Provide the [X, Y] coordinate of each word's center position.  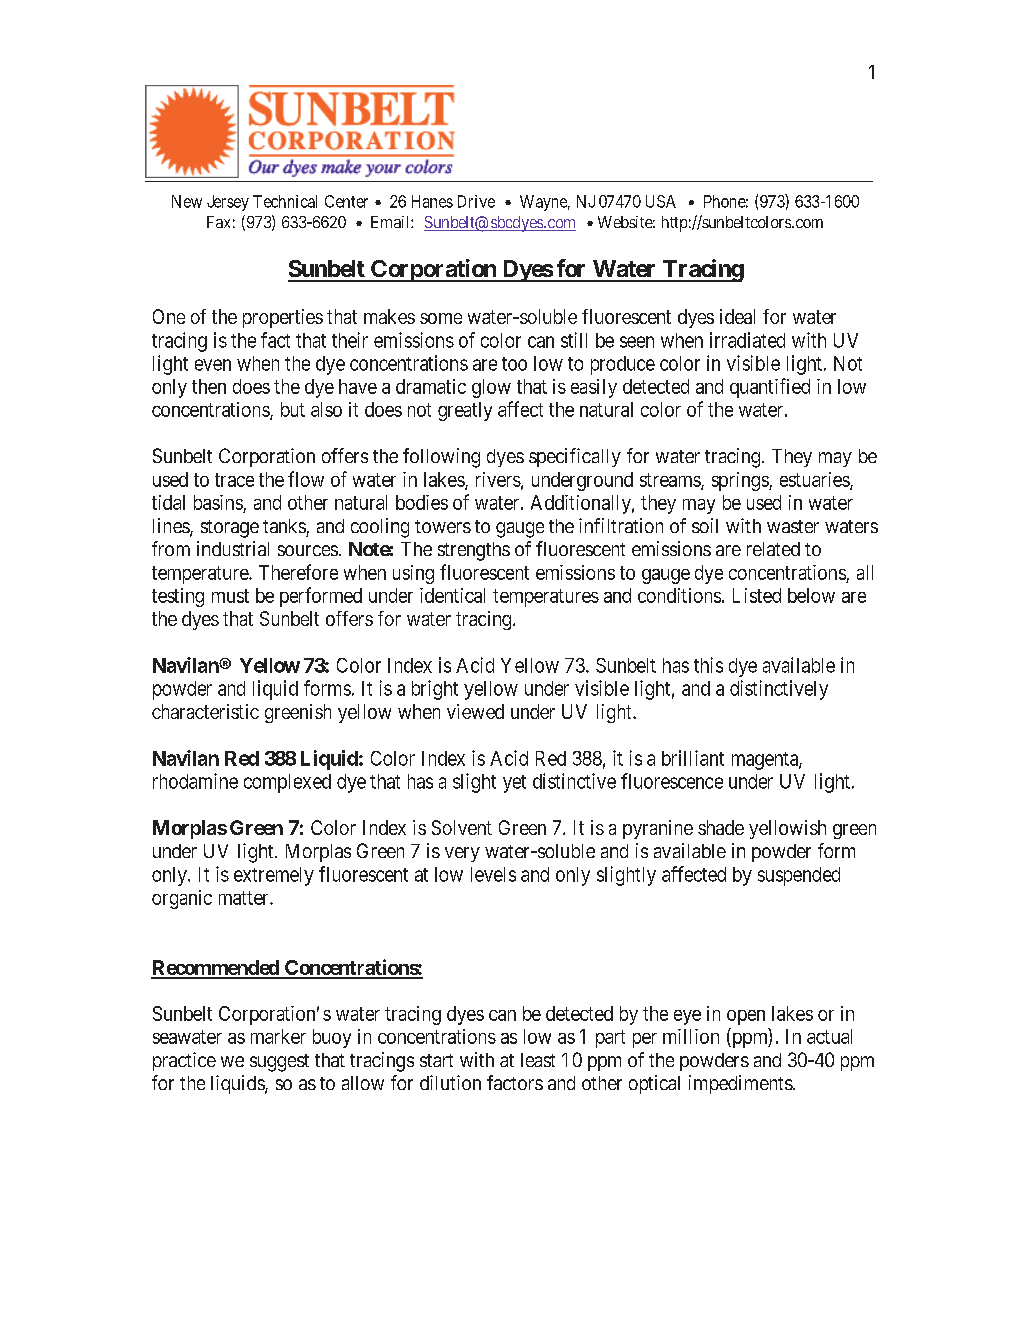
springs [741, 481]
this [708, 665]
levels [493, 874]
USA [661, 201]
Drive [476, 201]
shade [721, 827]
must [230, 596]
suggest [279, 1063]
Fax [218, 222]
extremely [274, 876]
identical [452, 595]
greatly [465, 411]
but [293, 409]
